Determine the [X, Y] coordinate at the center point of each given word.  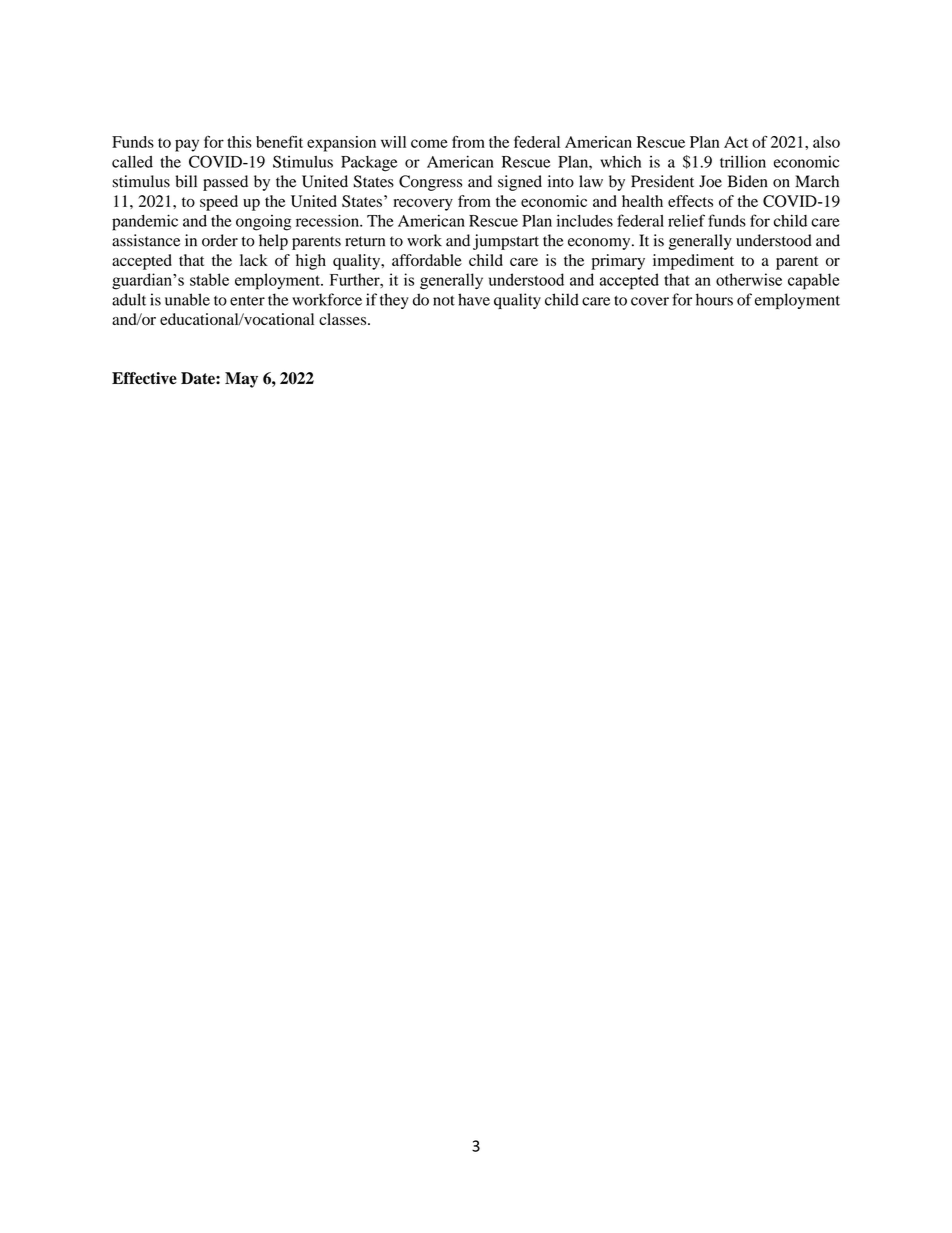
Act [736, 142]
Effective [144, 378]
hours [714, 299]
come [429, 143]
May [241, 380]
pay [187, 145]
